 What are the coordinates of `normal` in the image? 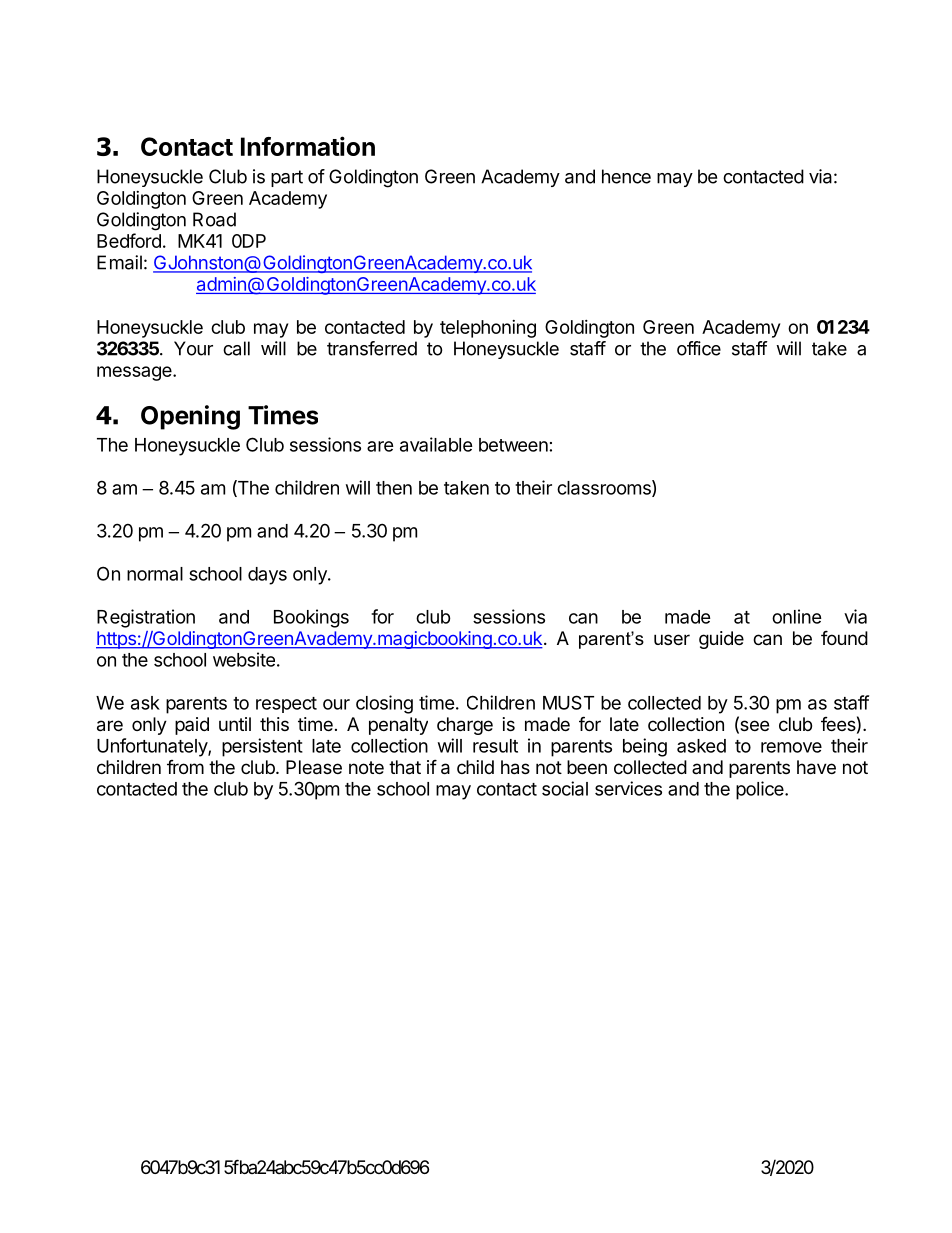 It's located at (155, 574).
